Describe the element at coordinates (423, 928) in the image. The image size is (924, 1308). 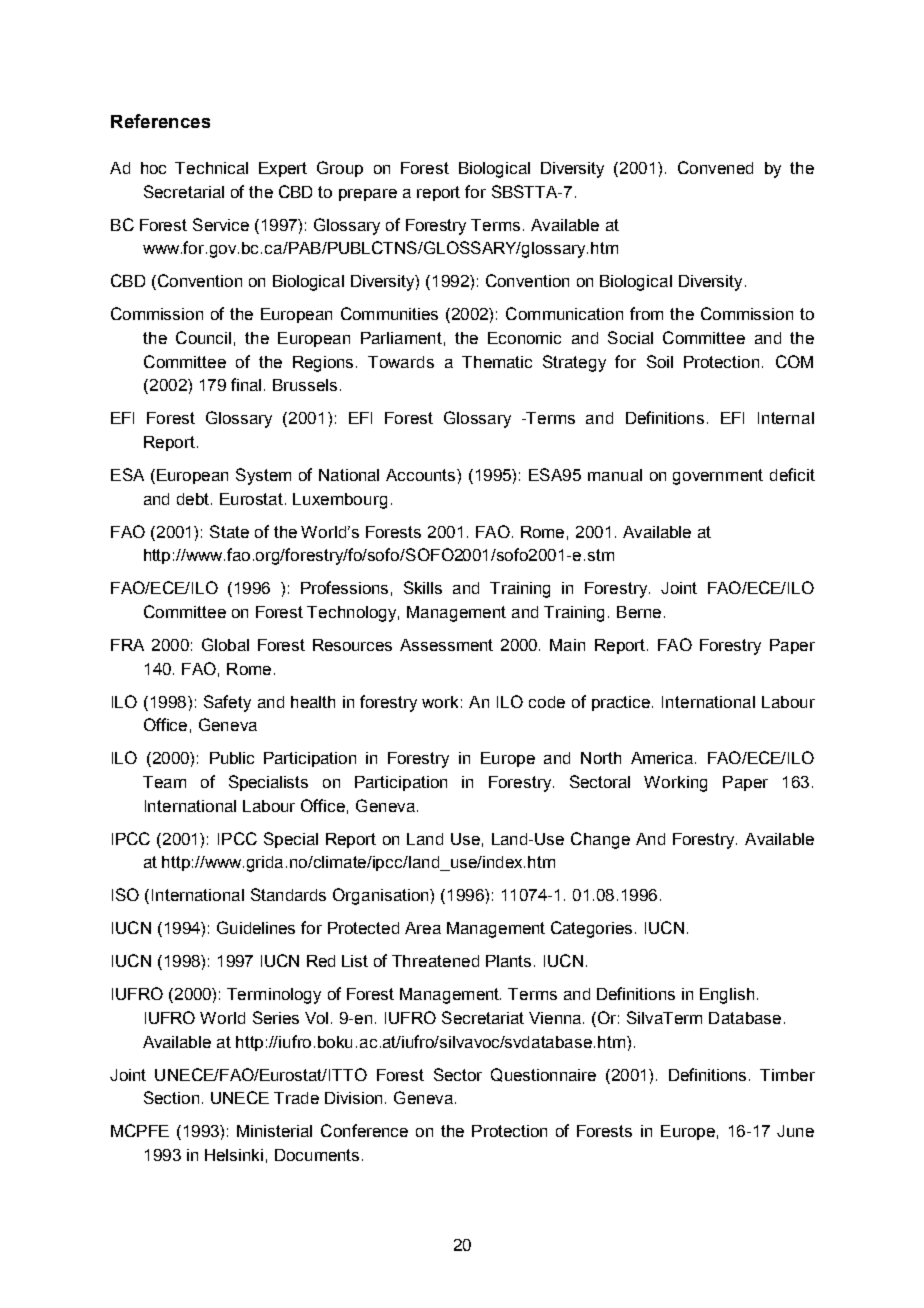
I see `Area` at that location.
